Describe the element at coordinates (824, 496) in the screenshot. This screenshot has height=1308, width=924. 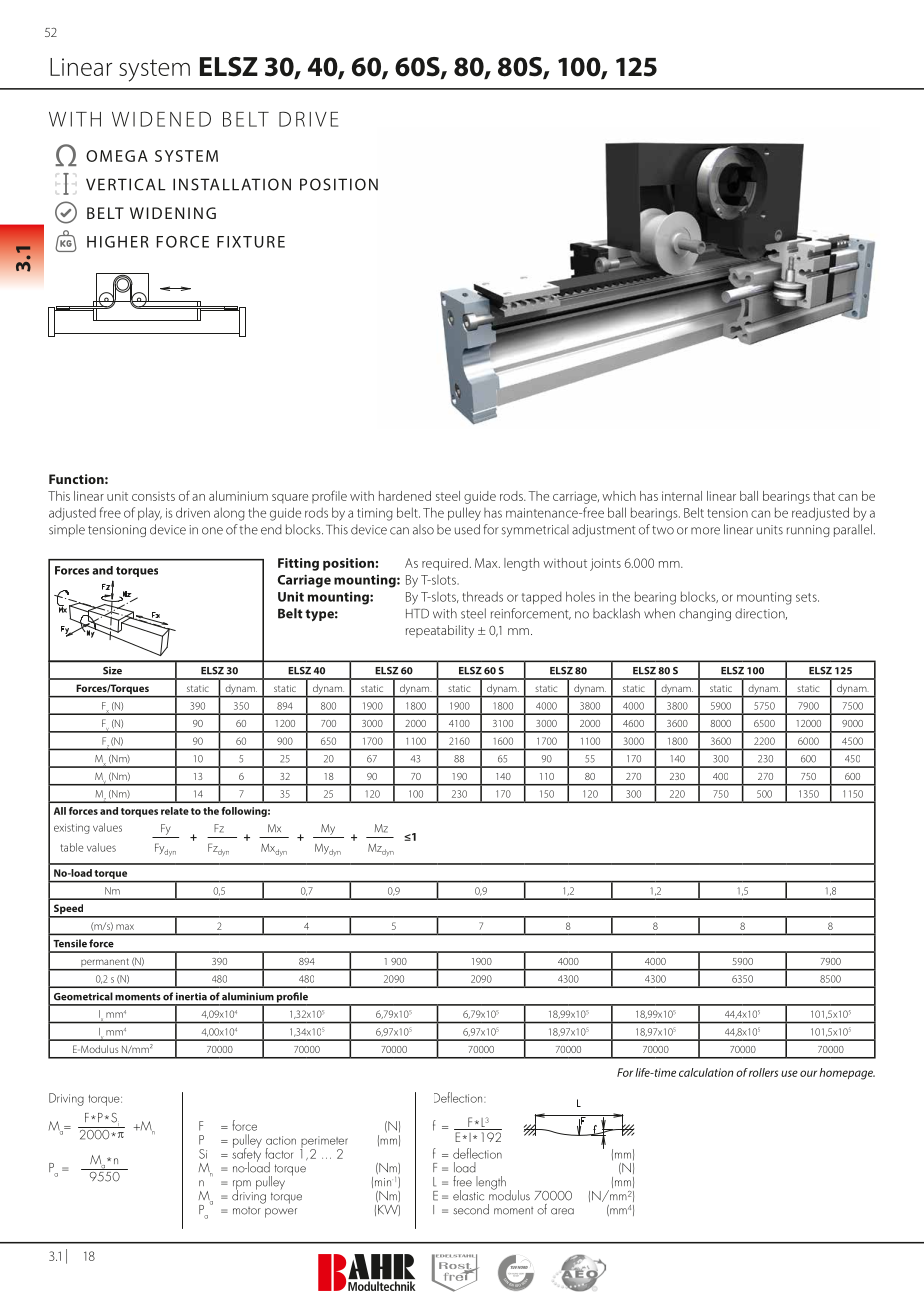
I see `that` at that location.
